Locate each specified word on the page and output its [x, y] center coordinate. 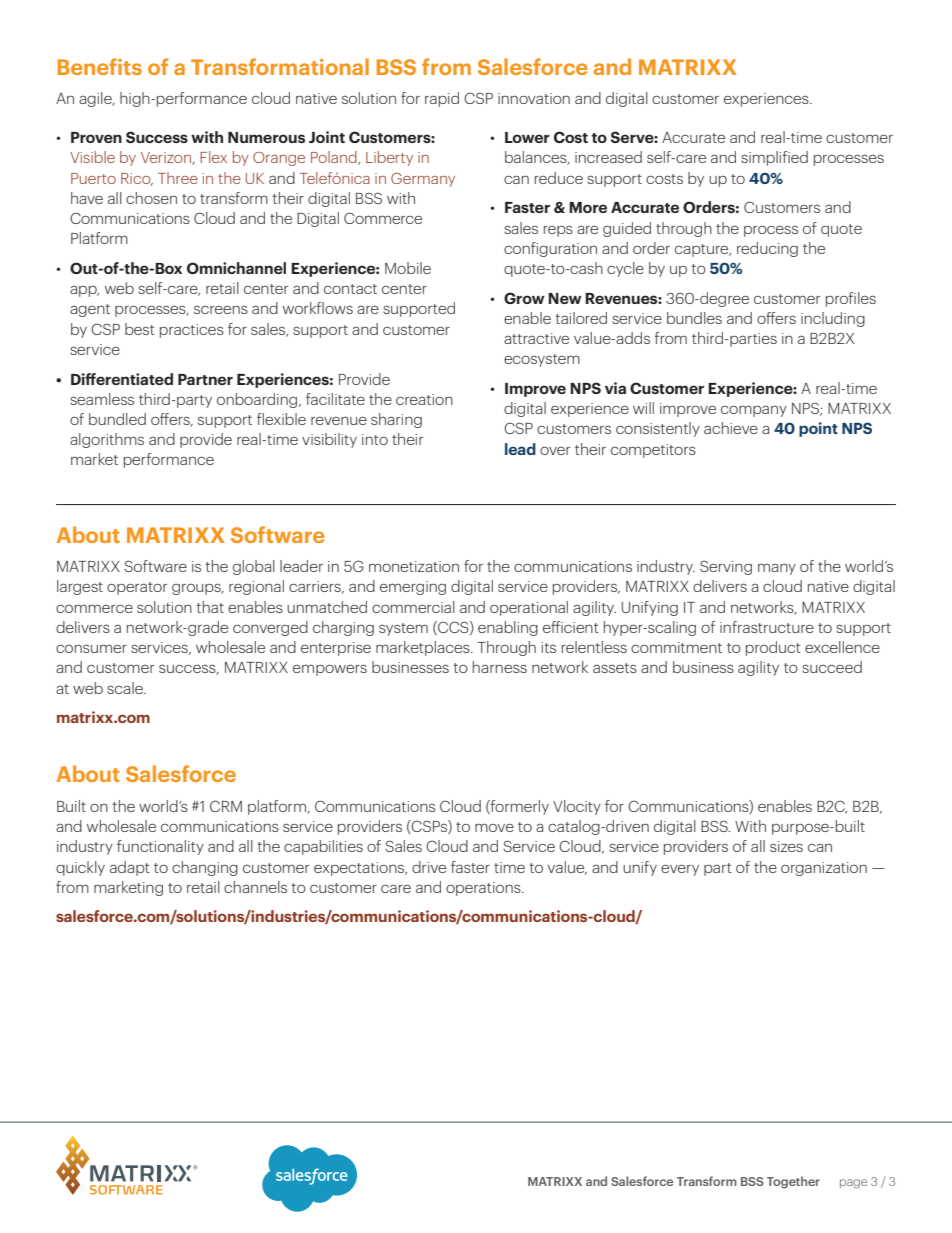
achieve [731, 428]
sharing [396, 420]
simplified [774, 158]
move [494, 827]
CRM [226, 806]
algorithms [107, 440]
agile [96, 99]
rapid [442, 99]
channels [255, 887]
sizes [786, 846]
